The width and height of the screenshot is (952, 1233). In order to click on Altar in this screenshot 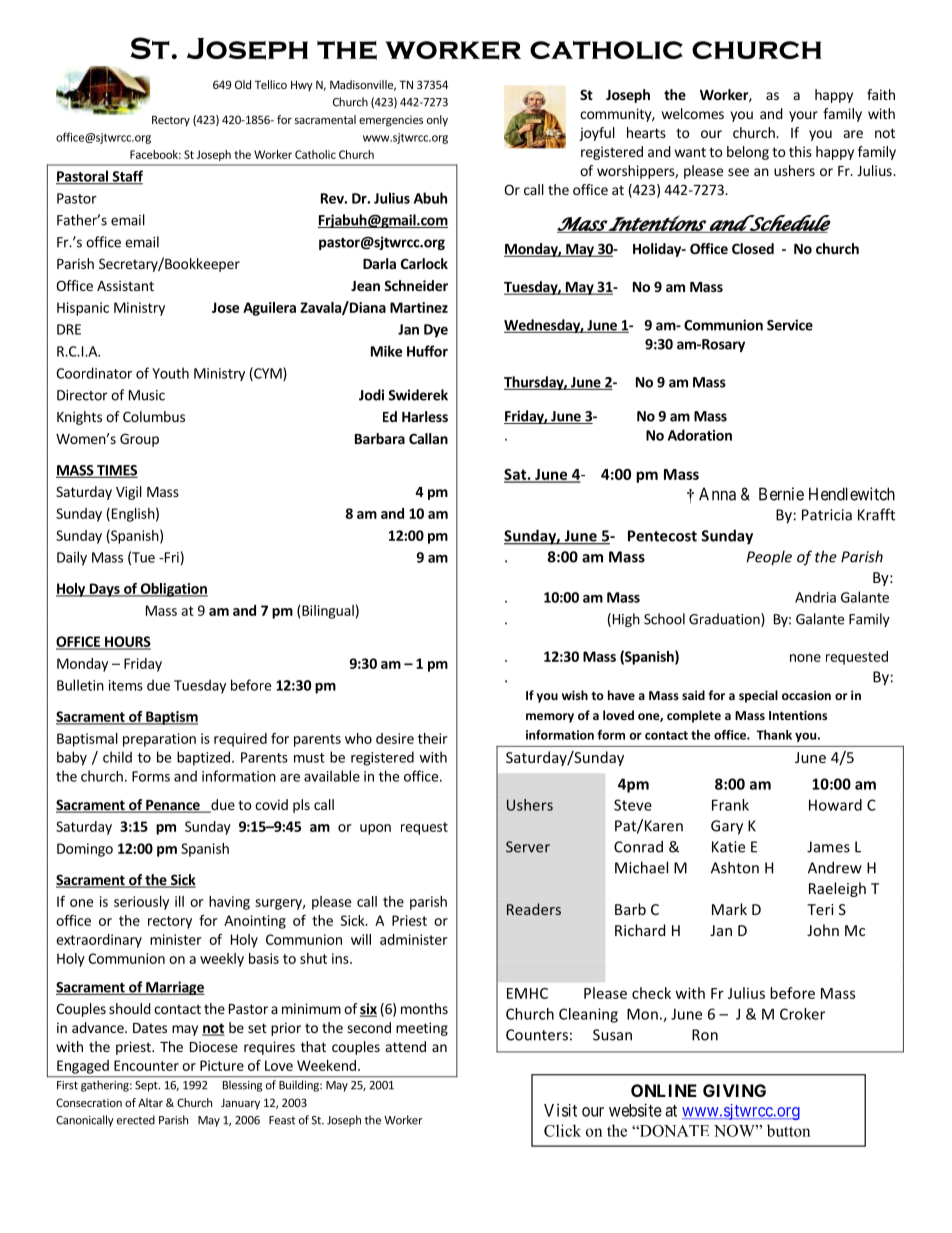, I will do `click(150, 1102)`.
